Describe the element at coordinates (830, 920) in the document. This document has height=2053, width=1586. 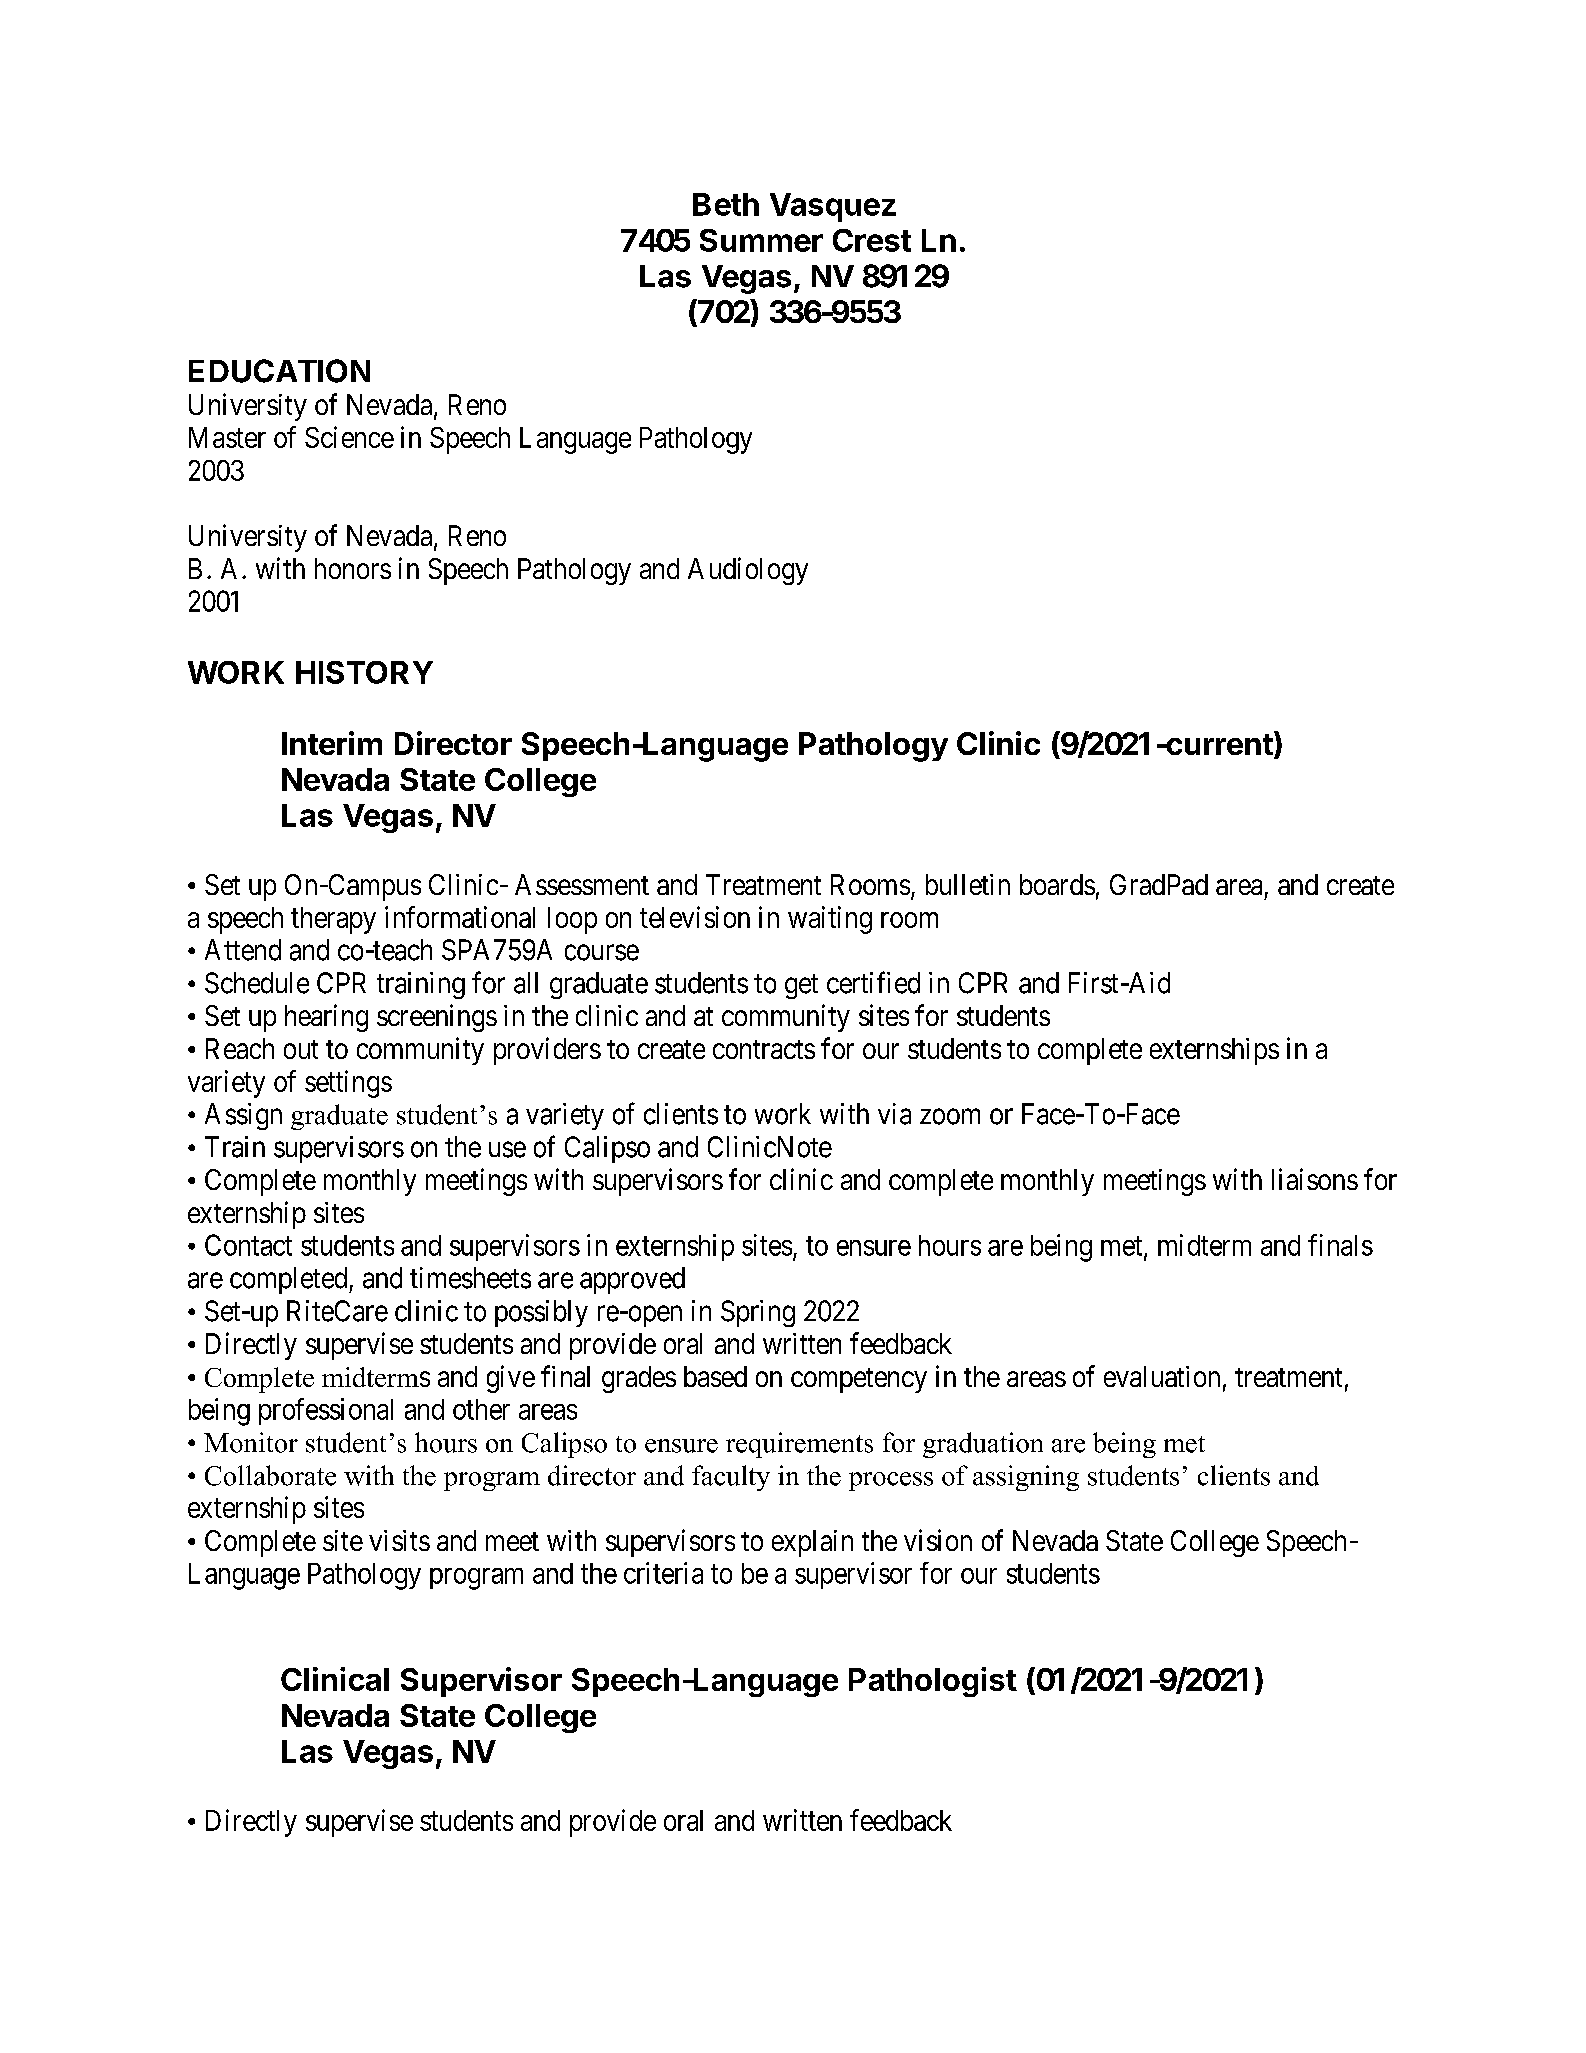
I see `waiting` at that location.
